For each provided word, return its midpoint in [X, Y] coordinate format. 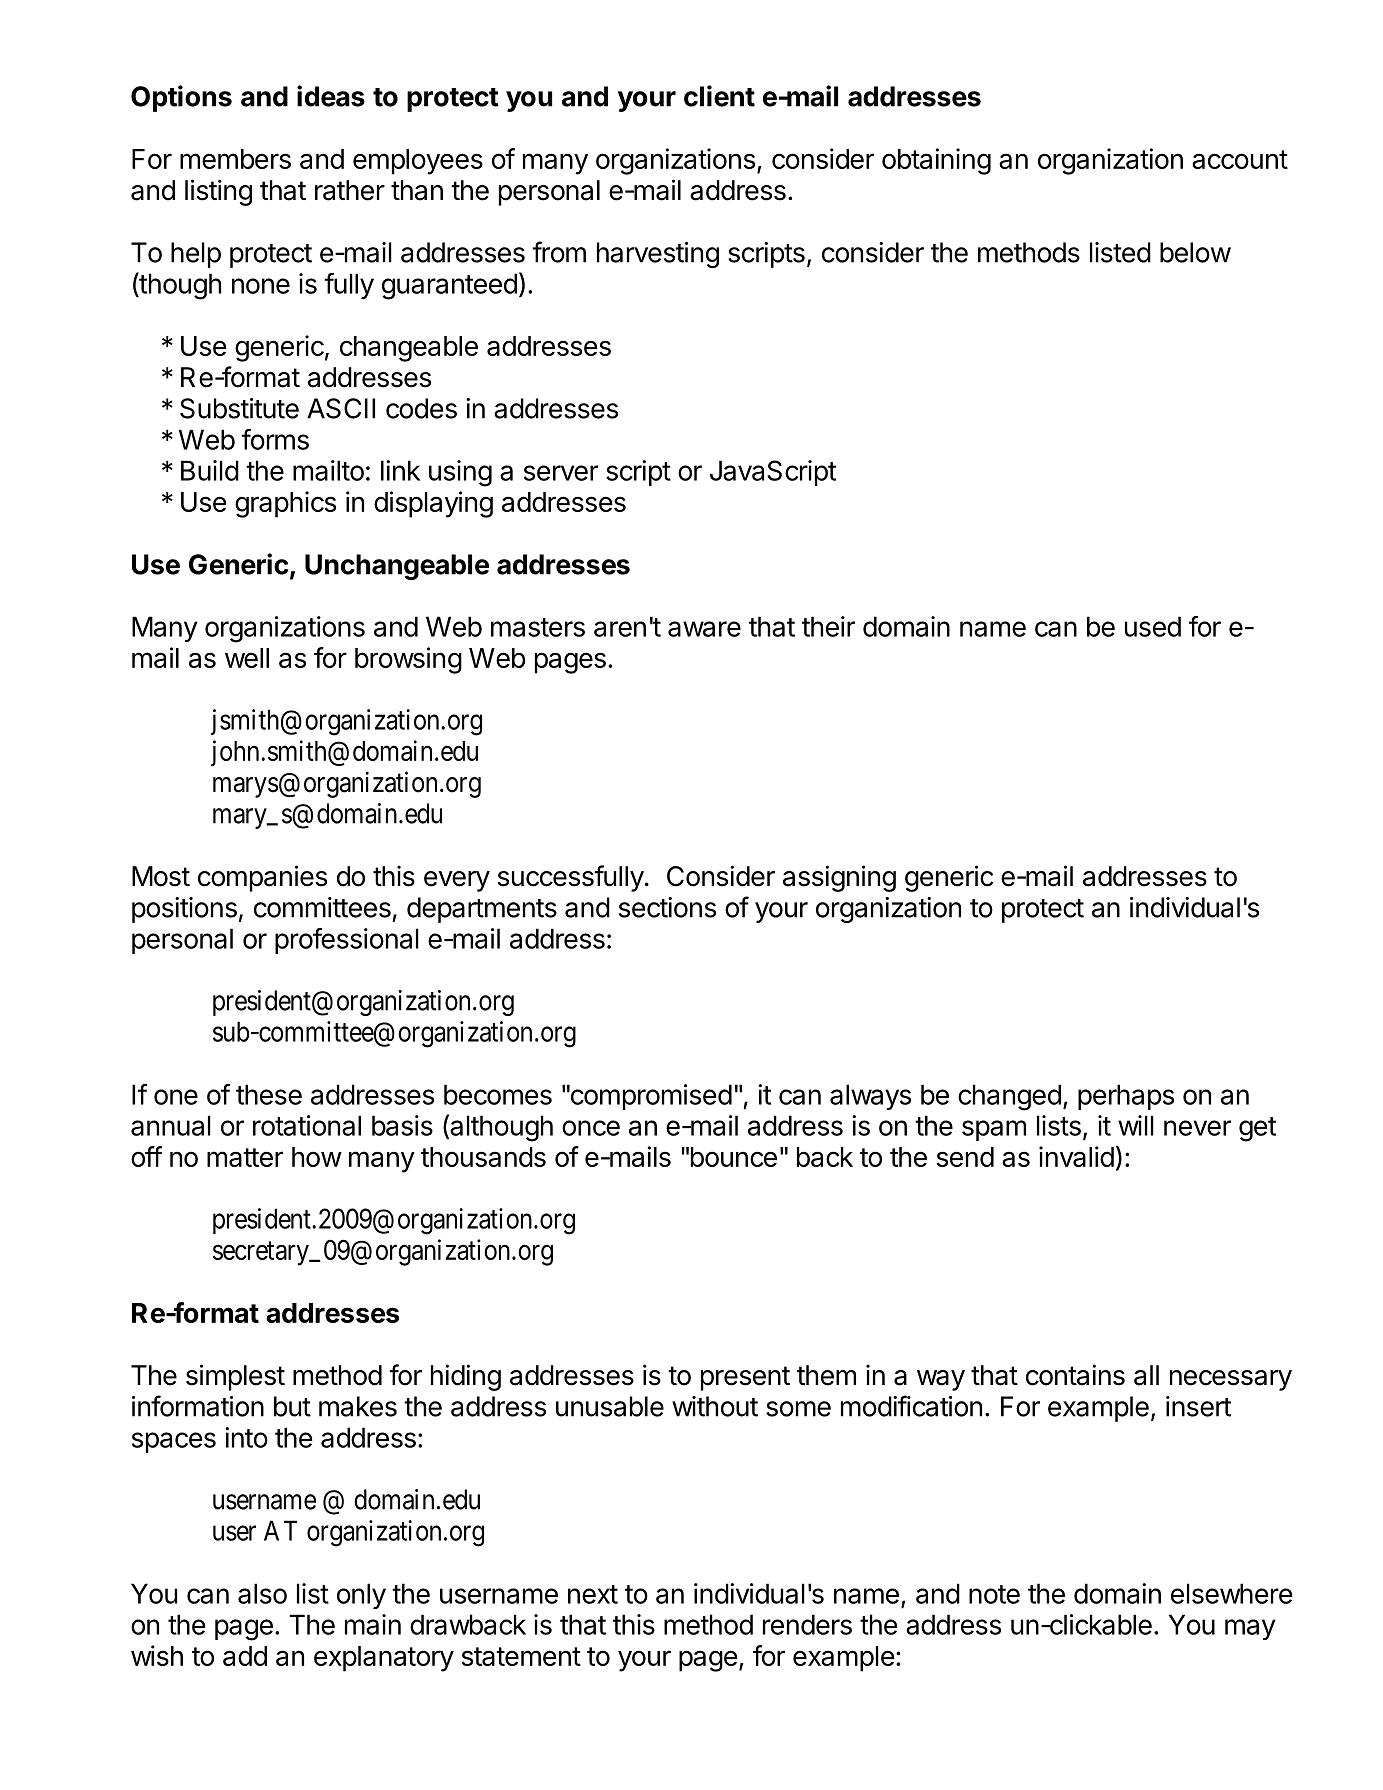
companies [262, 878]
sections [667, 907]
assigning [839, 878]
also [262, 1593]
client [719, 96]
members [235, 159]
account [1240, 159]
